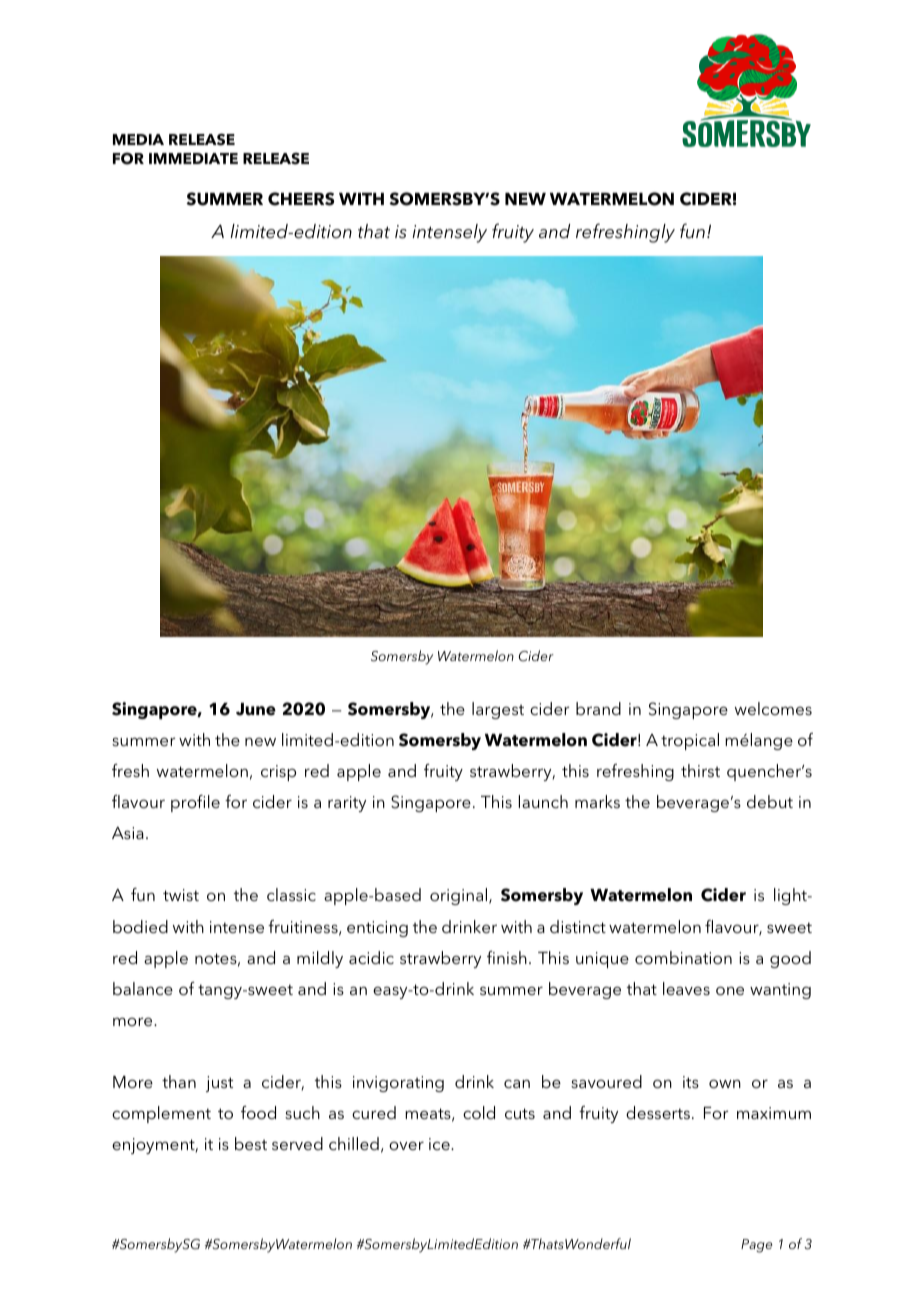 This image has height=1308, width=924. What do you see at coordinates (773, 708) in the image?
I see `welcomes` at bounding box center [773, 708].
